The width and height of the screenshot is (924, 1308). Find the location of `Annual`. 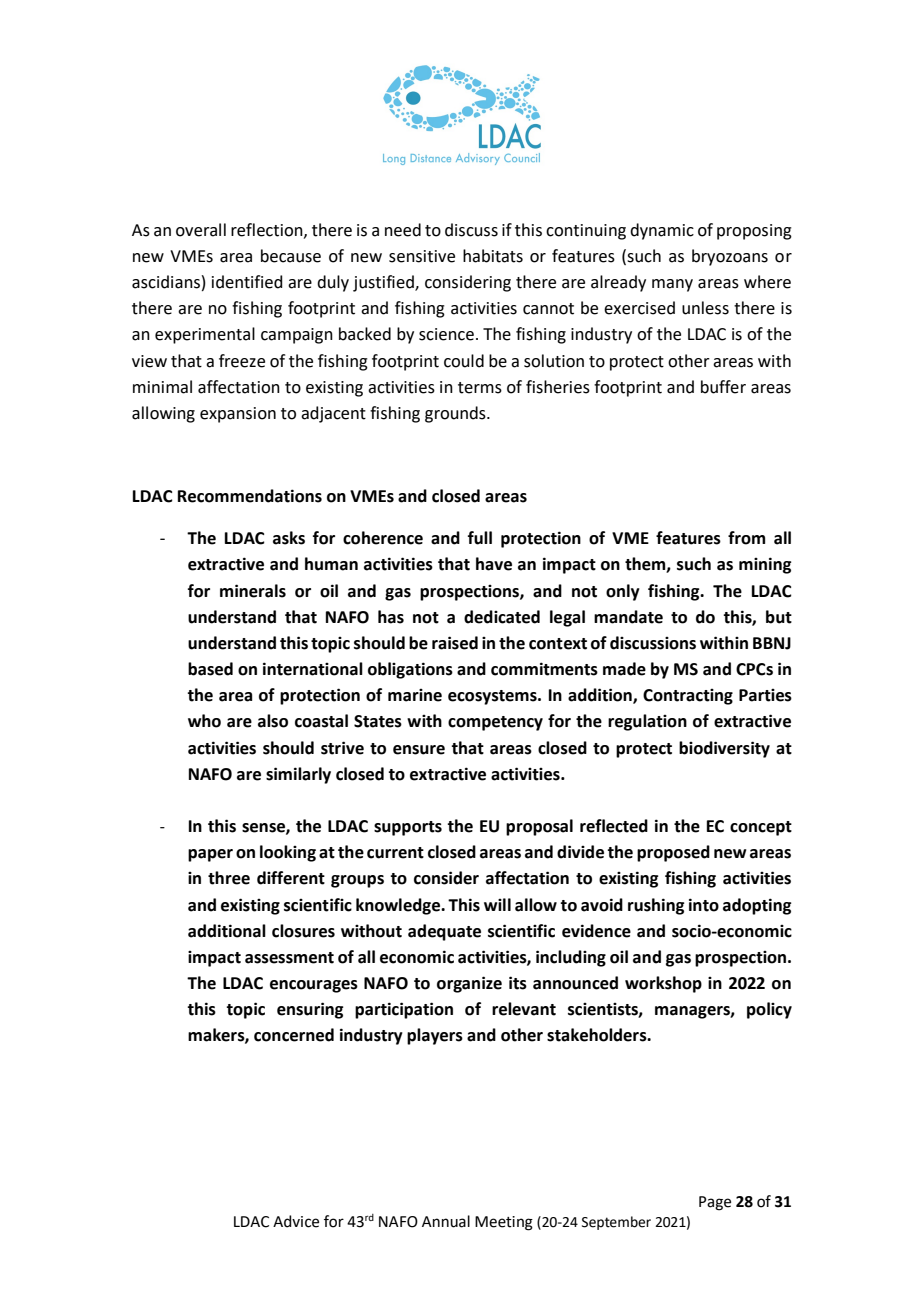

Annual is located at coordinates (446, 1221).
